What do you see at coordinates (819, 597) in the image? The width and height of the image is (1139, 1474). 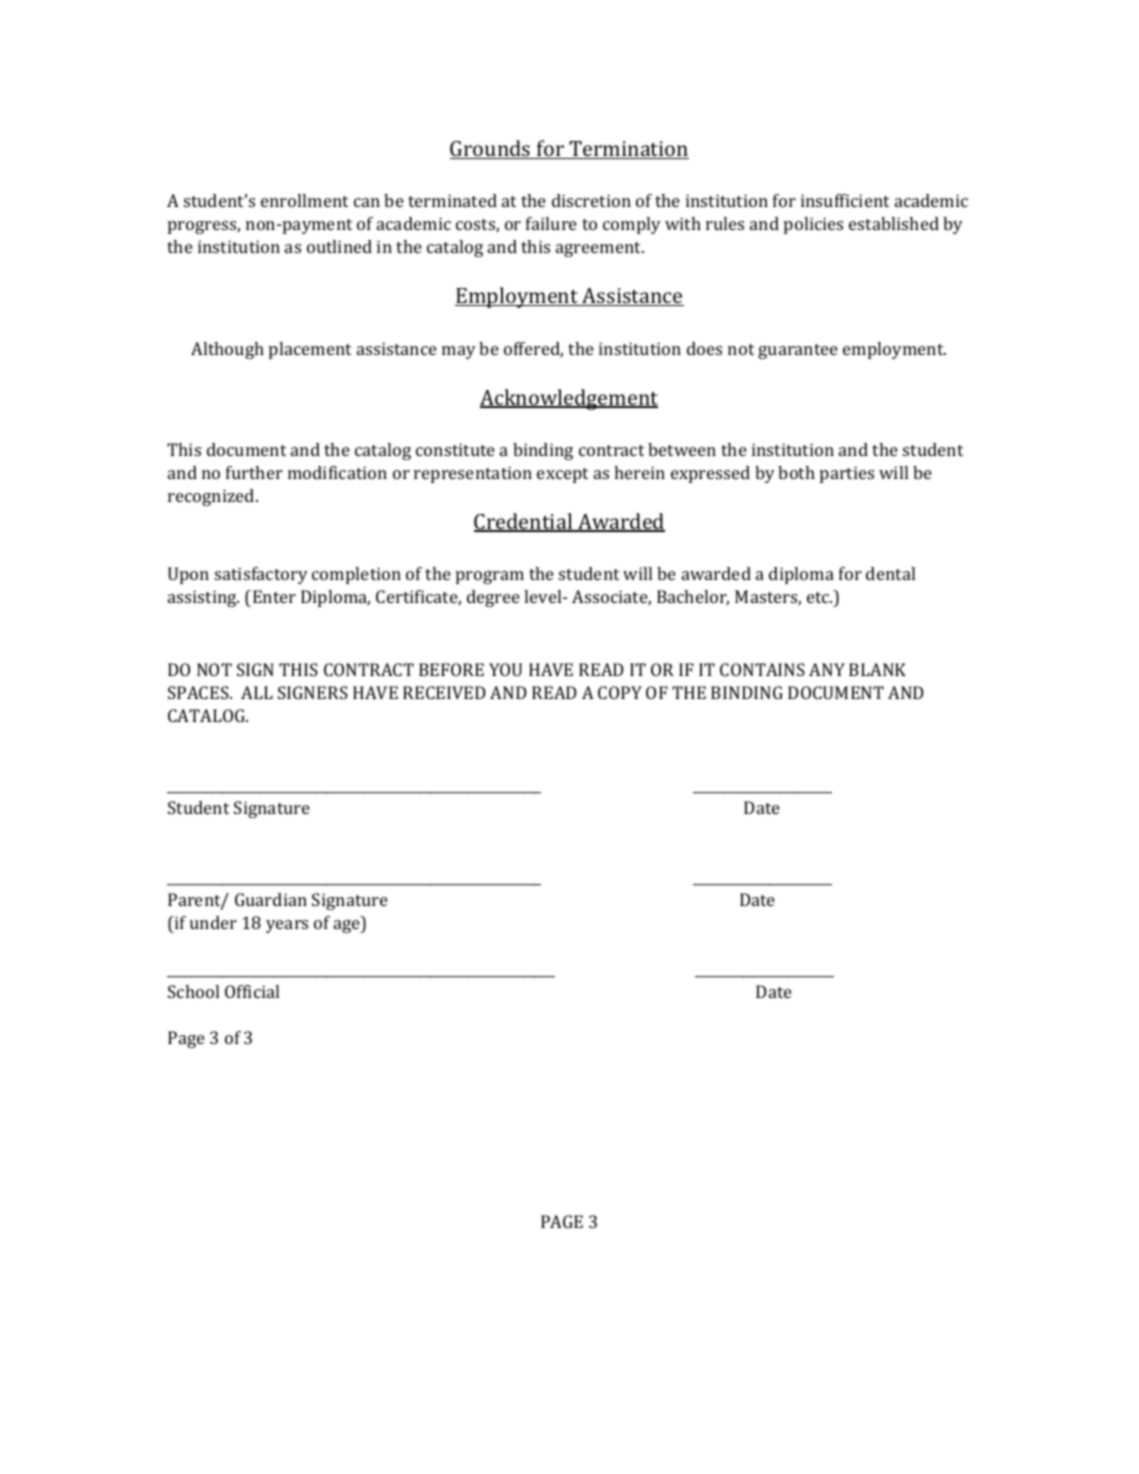 I see `etc` at bounding box center [819, 597].
